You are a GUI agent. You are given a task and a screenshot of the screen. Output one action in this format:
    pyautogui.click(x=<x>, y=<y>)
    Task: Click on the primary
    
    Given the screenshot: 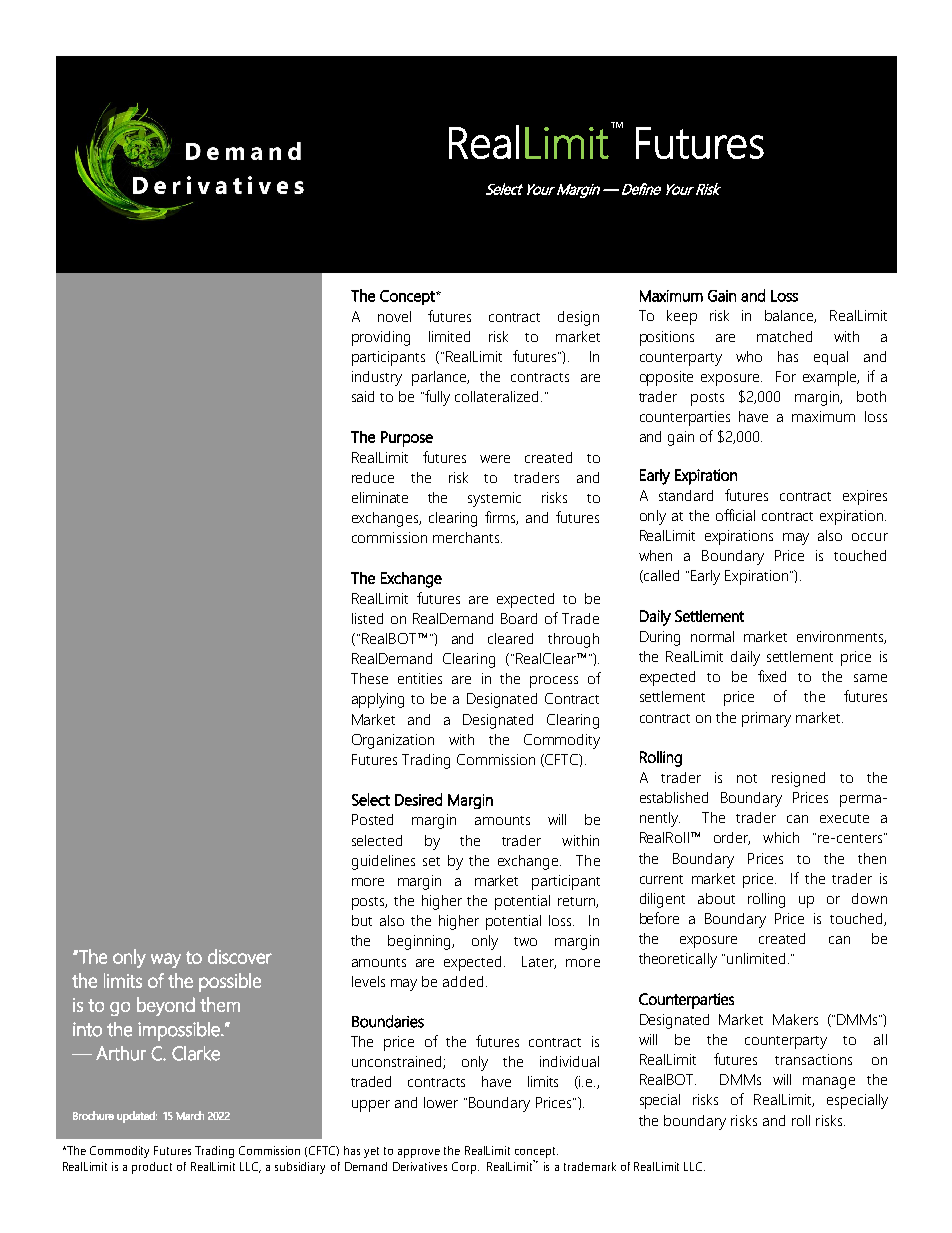 What is the action you would take?
    pyautogui.click(x=766, y=719)
